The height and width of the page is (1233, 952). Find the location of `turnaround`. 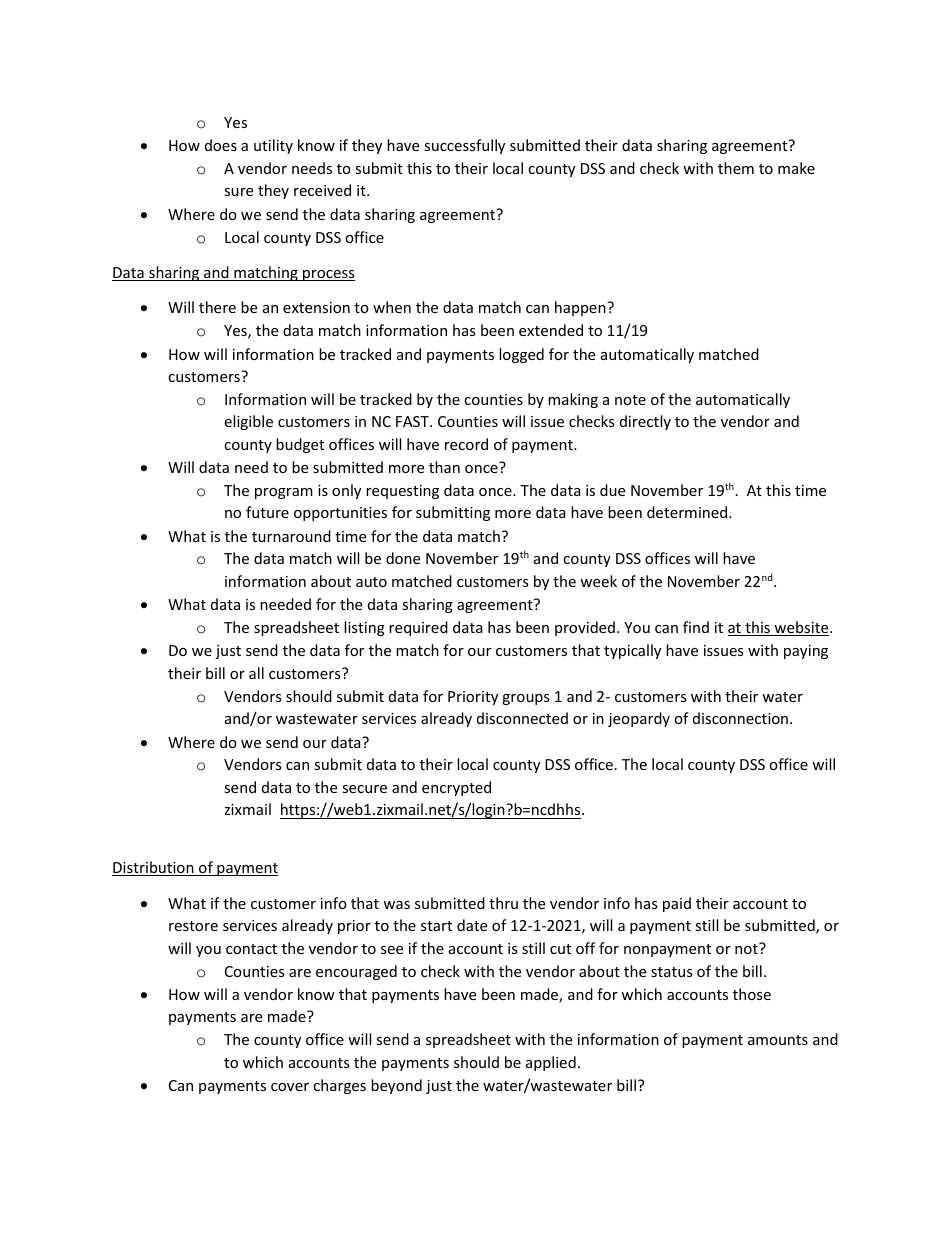

turnaround is located at coordinates (291, 536).
